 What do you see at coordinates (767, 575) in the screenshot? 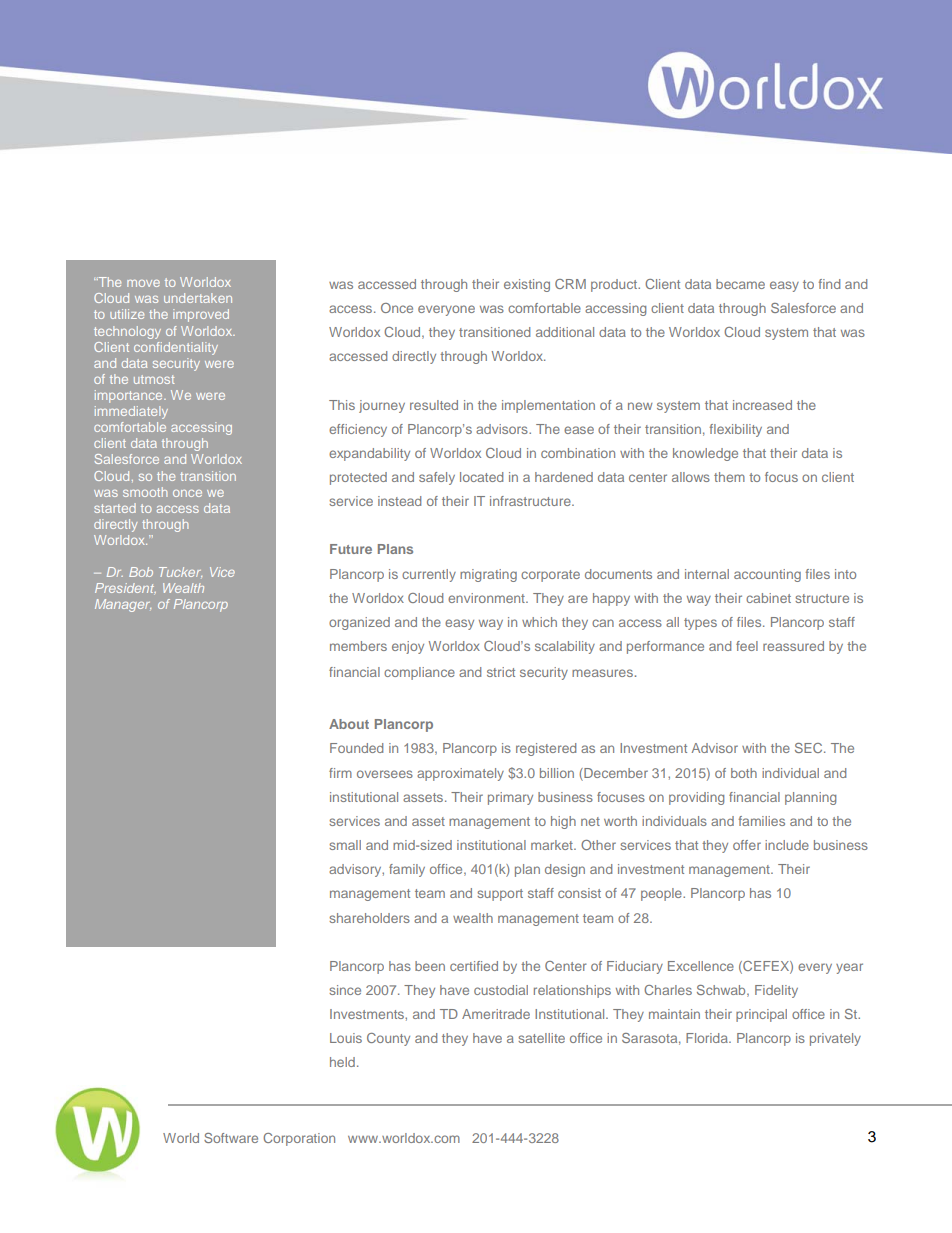
I see `accounting` at bounding box center [767, 575].
